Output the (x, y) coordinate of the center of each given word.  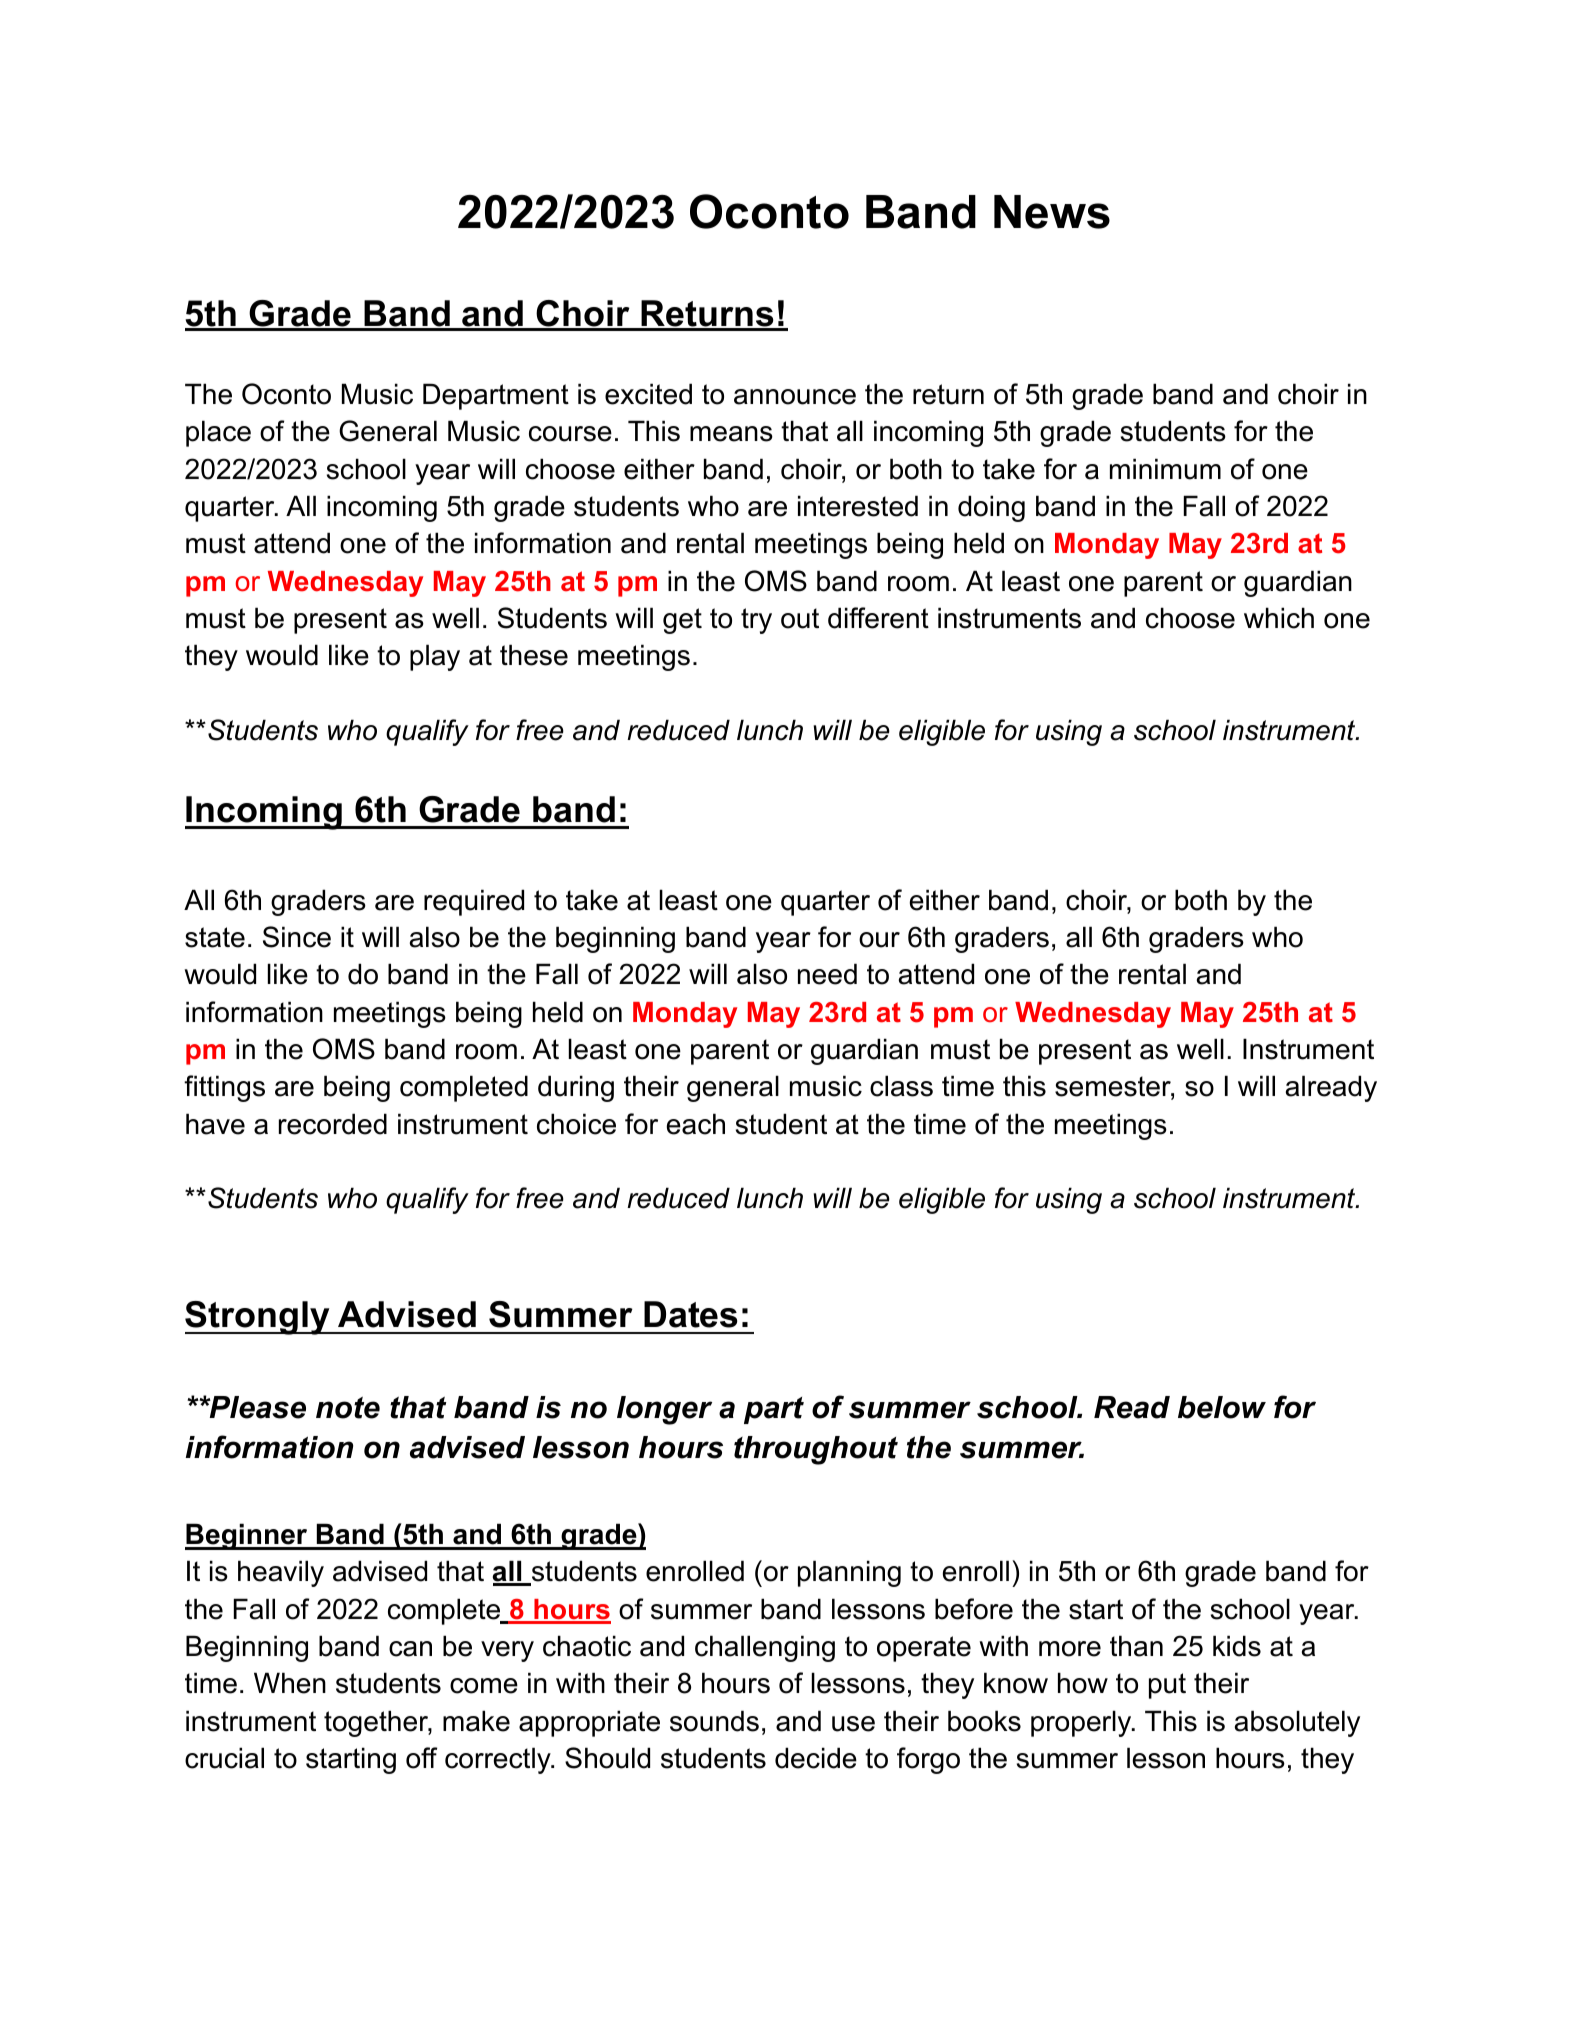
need (827, 974)
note (348, 1408)
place (218, 433)
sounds (714, 1721)
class (901, 1086)
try (756, 621)
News (1052, 212)
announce (795, 397)
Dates (691, 1314)
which (1279, 618)
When (290, 1683)
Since (297, 937)
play (435, 657)
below (1222, 1407)
